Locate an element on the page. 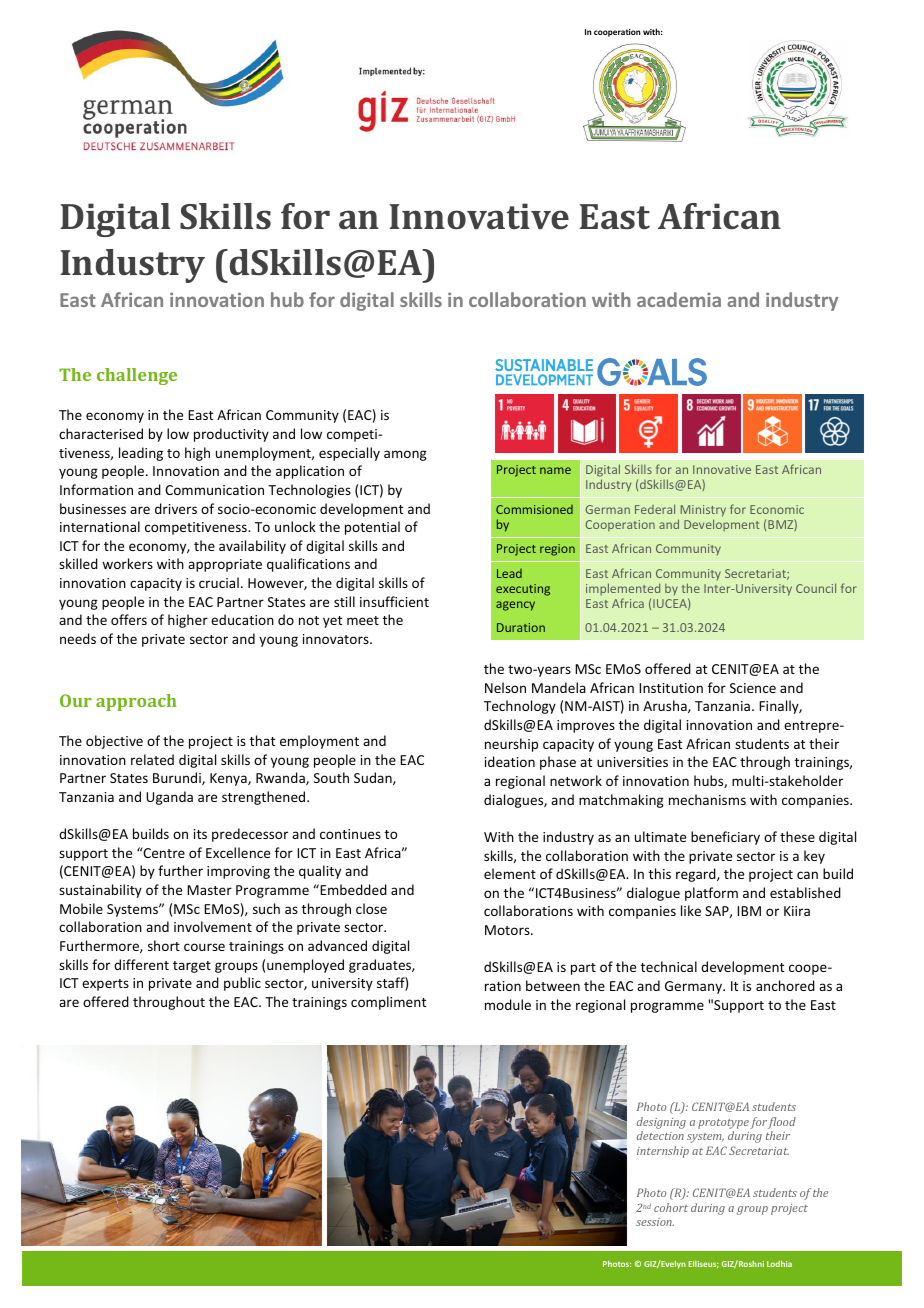  technical is located at coordinates (669, 966).
